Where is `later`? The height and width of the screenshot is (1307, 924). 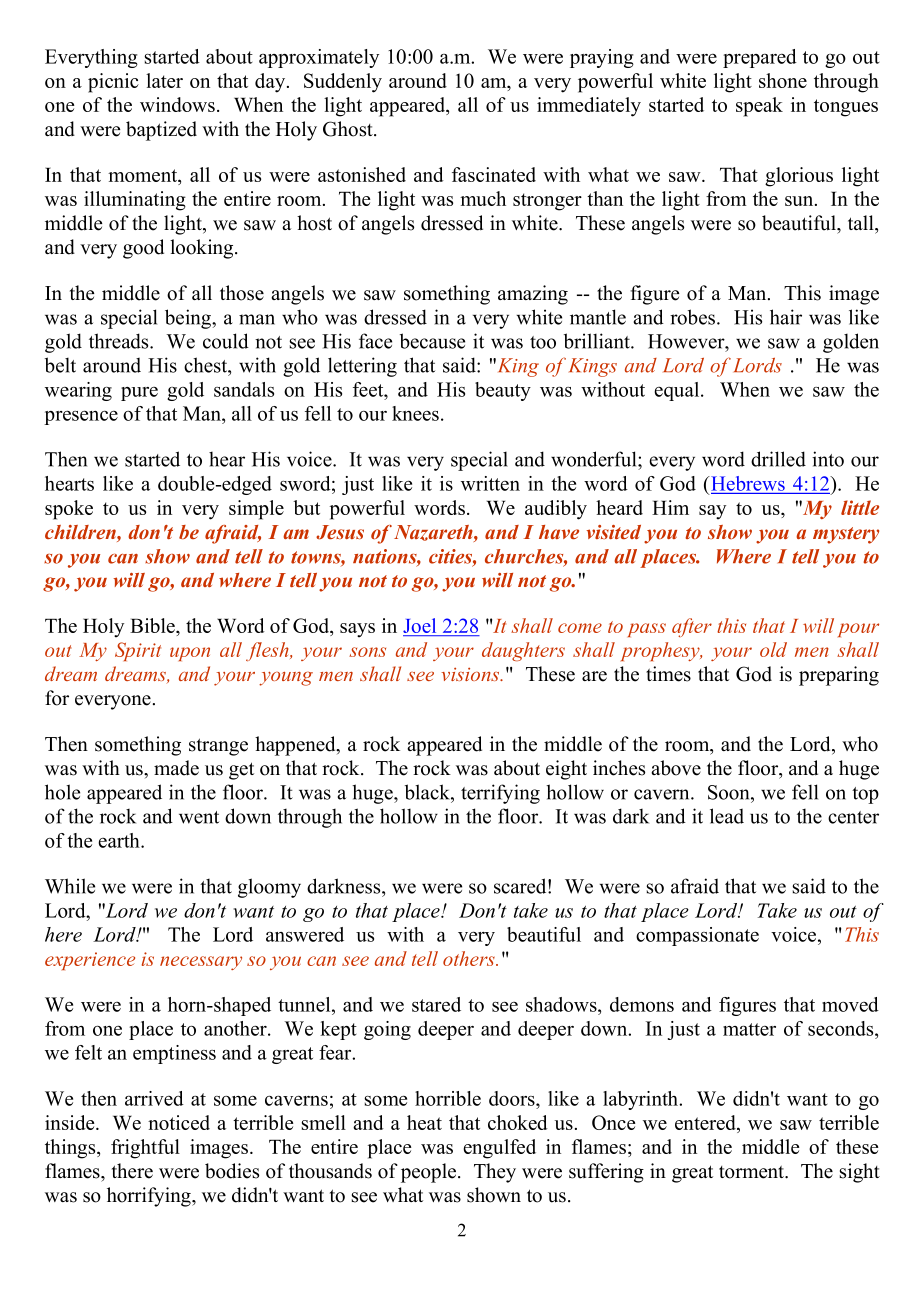
later is located at coordinates (164, 80).
